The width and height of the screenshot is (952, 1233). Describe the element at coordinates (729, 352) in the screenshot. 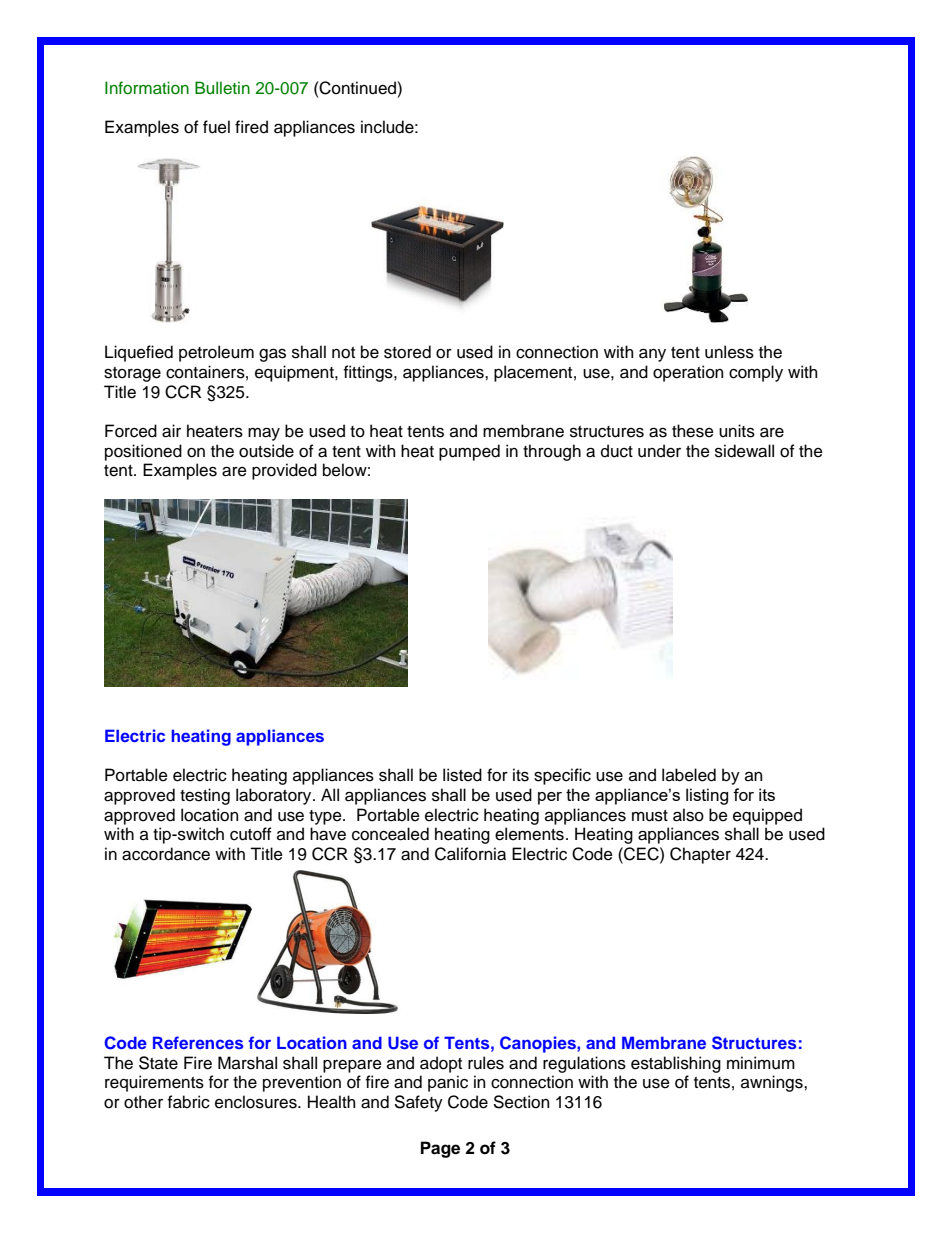

I see `unless` at that location.
